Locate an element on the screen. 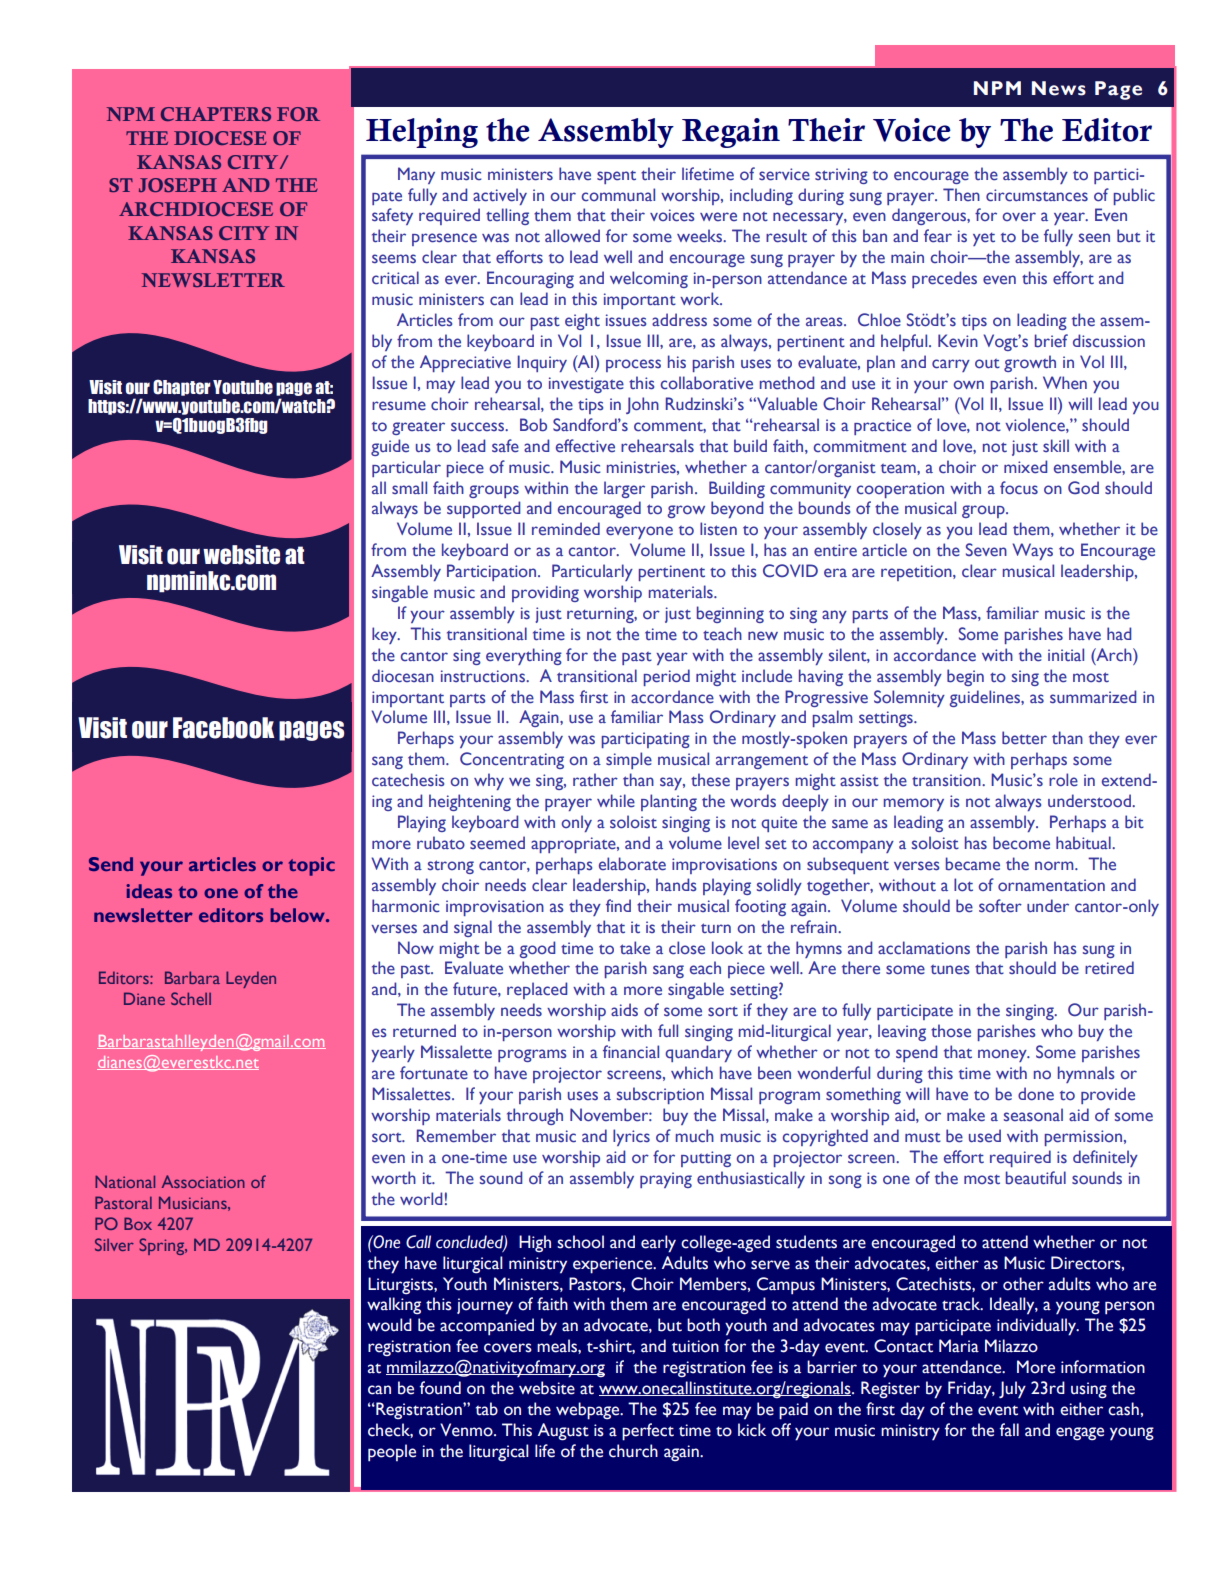 Image resolution: width=1226 pixels, height=1587 pixels. repetition is located at coordinates (917, 573).
